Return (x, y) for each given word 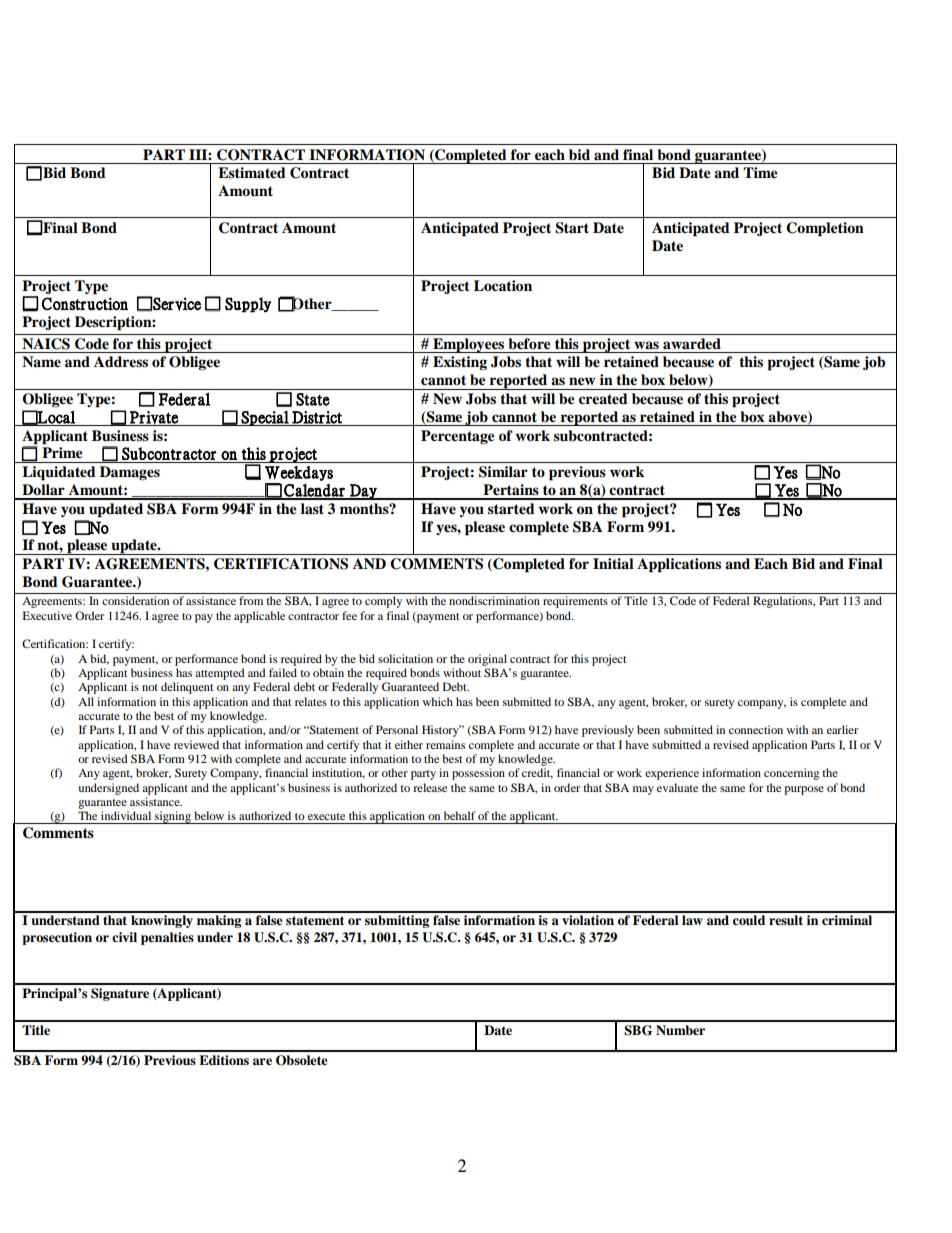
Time (760, 173)
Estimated (252, 173)
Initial (613, 563)
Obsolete (302, 1060)
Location (503, 286)
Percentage (458, 437)
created (603, 399)
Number (680, 1030)
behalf (460, 815)
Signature (120, 994)
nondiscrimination (494, 600)
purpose (804, 790)
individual (126, 815)
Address (121, 361)
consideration (135, 600)
